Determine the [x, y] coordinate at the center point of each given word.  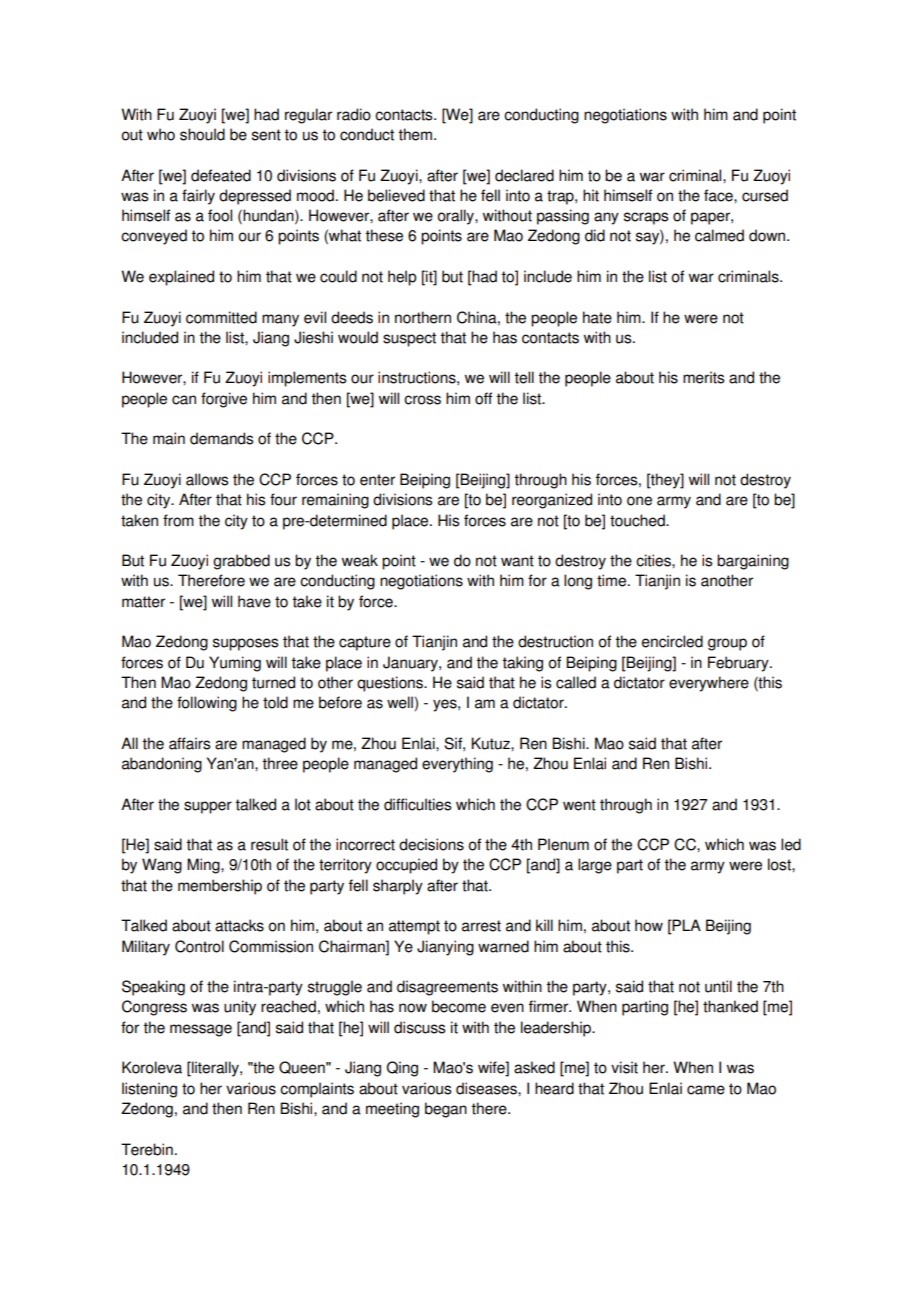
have [254, 601]
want [517, 561]
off [483, 398]
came [706, 1090]
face [719, 195]
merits [704, 377]
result [269, 844]
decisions [431, 844]
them [416, 134]
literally [215, 1069]
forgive [224, 400]
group [727, 644]
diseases [487, 1088]
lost [780, 864]
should [202, 134]
